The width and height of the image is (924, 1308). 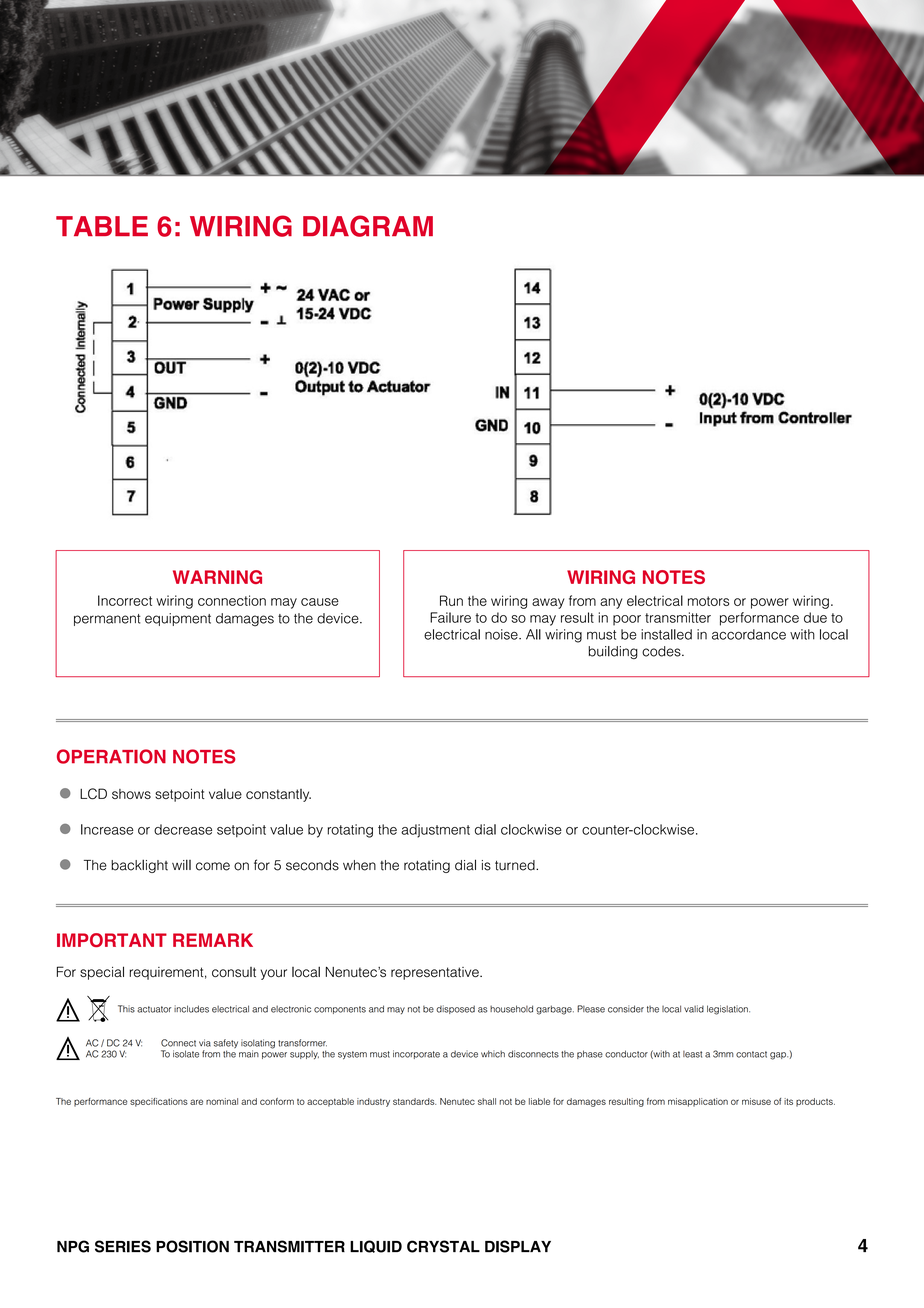 I want to click on Run, so click(x=451, y=600).
